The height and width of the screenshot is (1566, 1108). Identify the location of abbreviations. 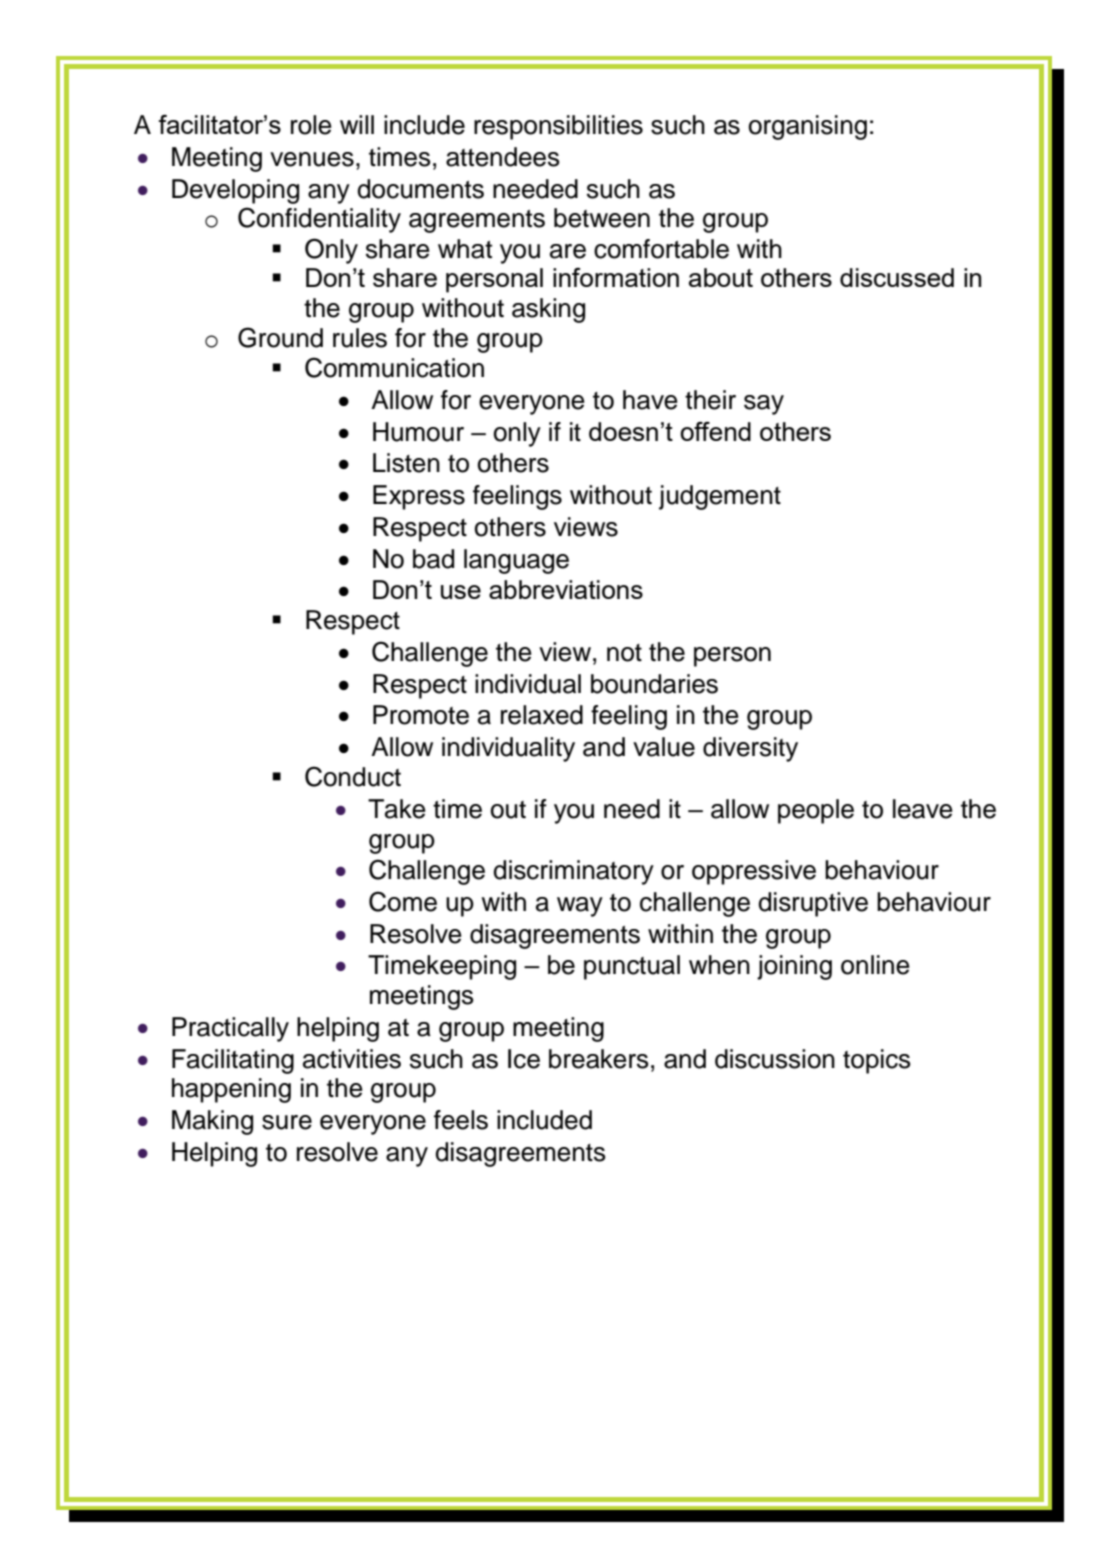
(566, 589).
